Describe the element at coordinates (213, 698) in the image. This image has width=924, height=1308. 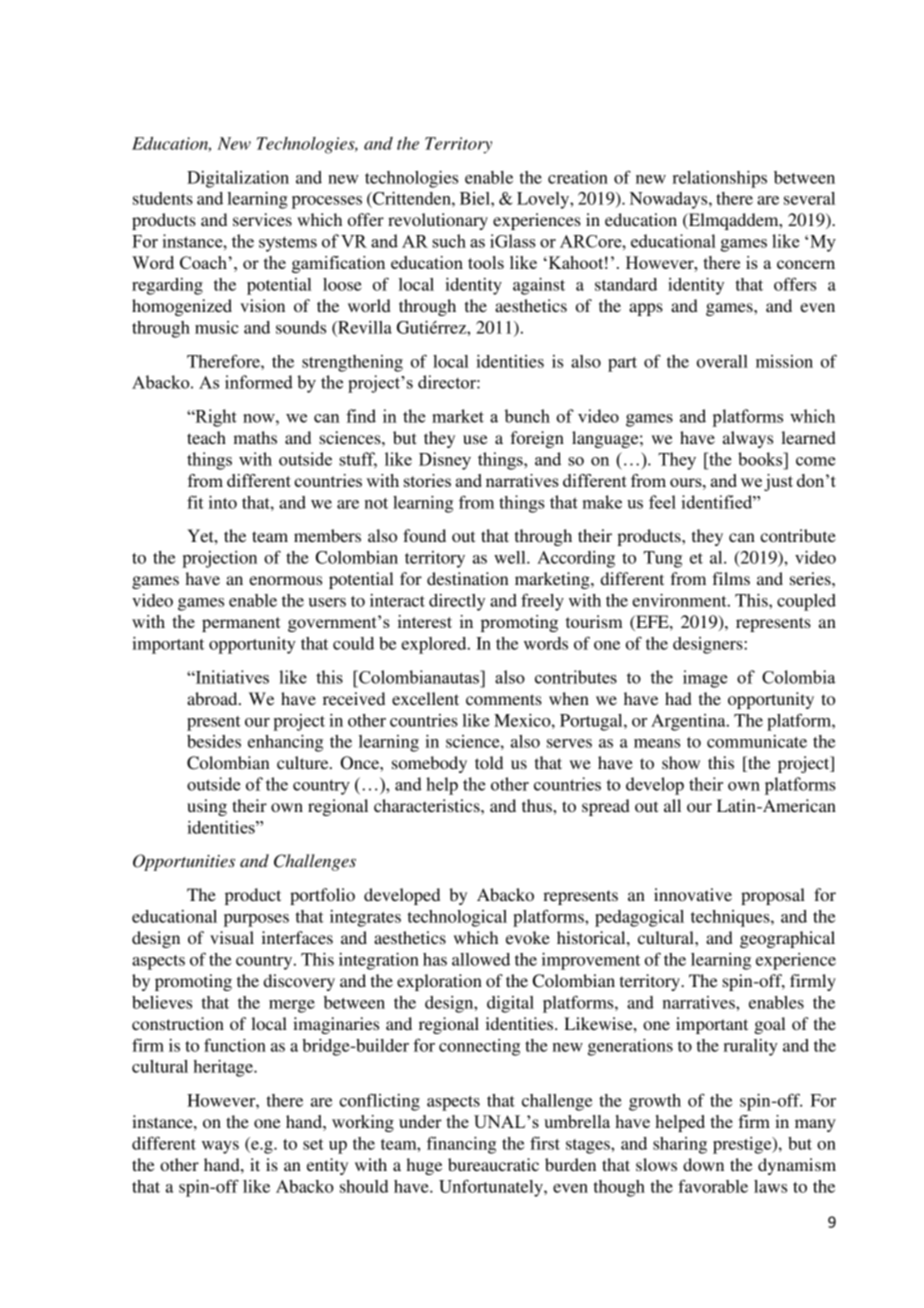
I see `abroad` at that location.
